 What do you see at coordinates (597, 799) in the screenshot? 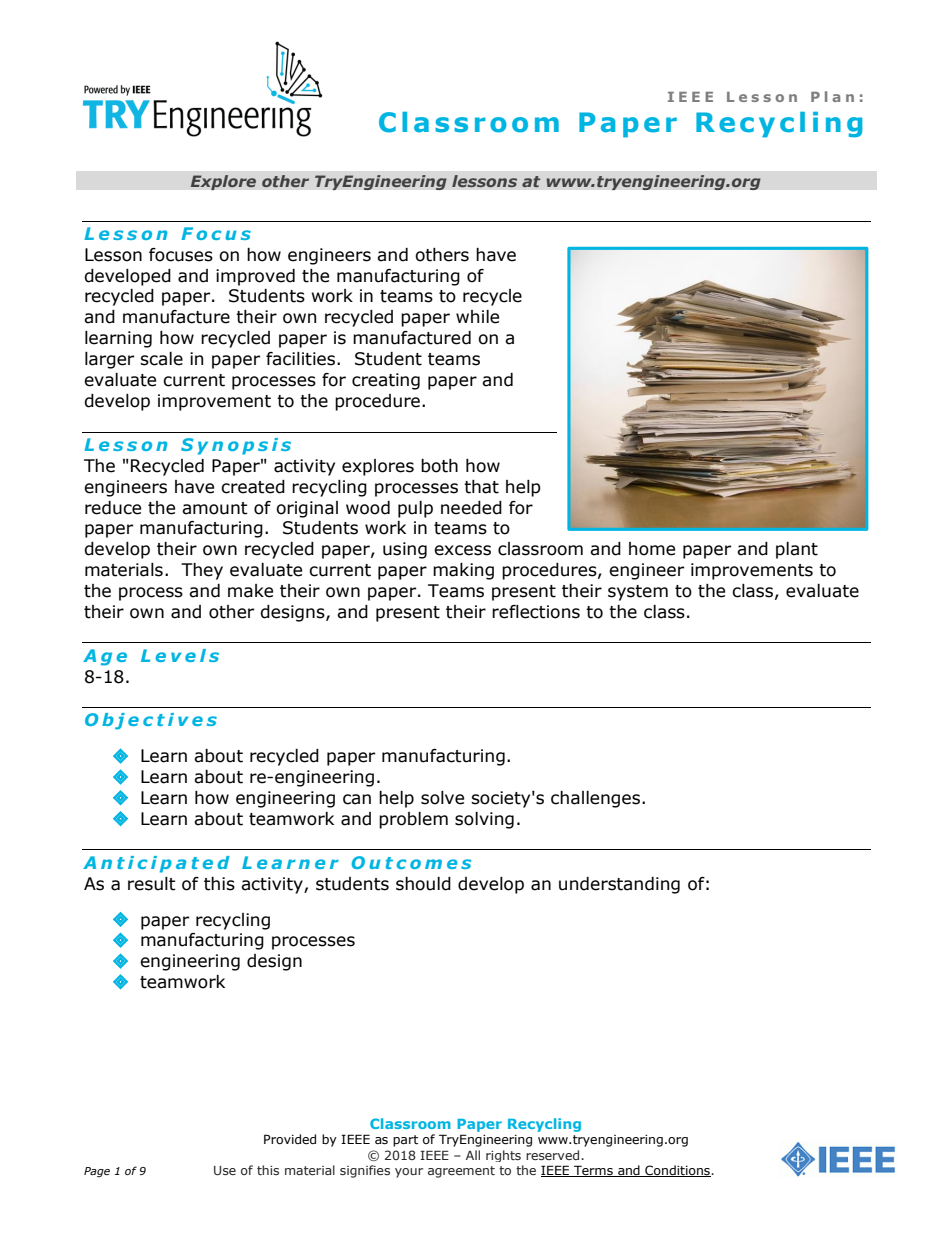
I see `challenges` at bounding box center [597, 799].
